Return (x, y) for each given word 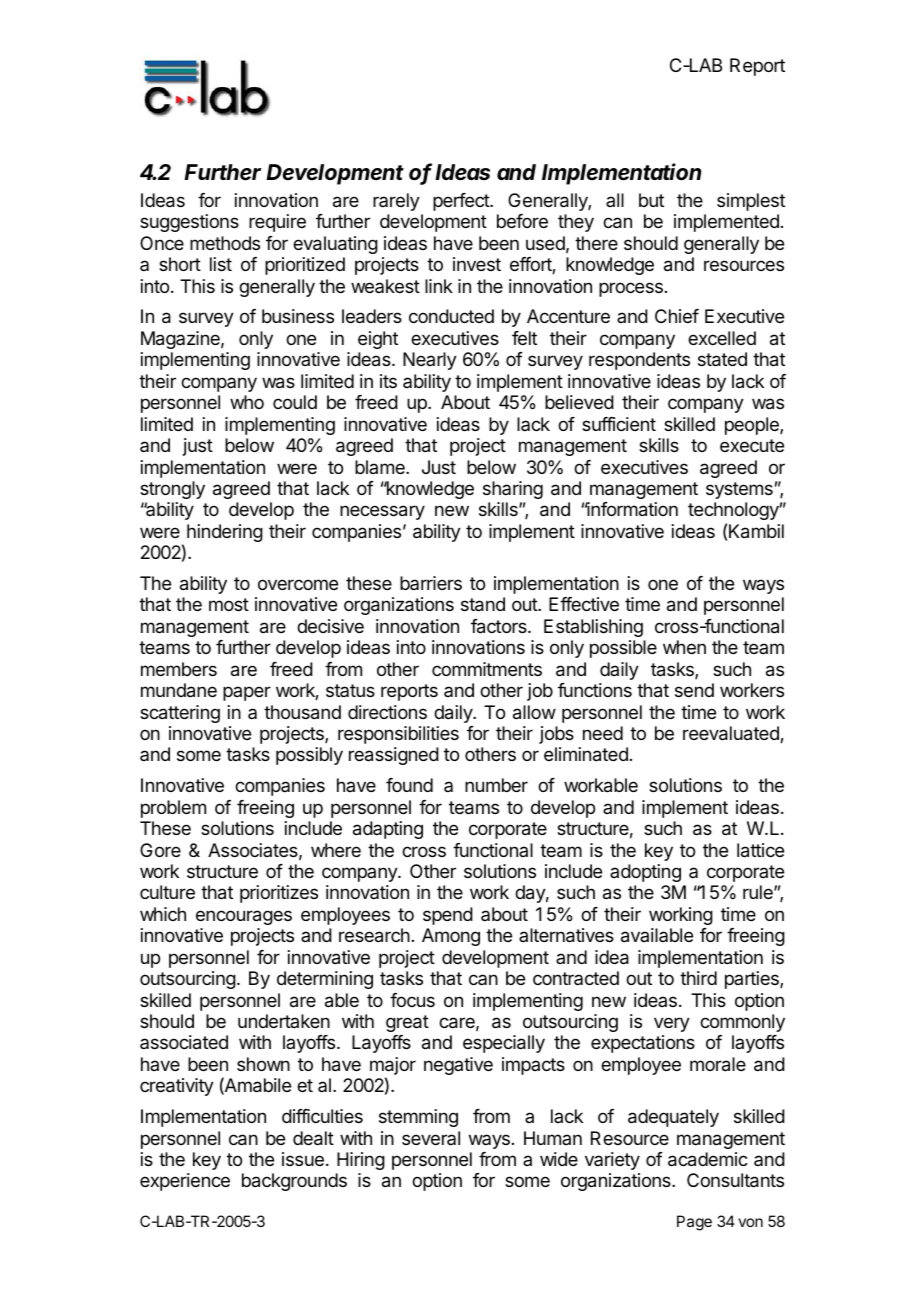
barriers (431, 583)
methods (225, 243)
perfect (462, 202)
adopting (645, 873)
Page (694, 1223)
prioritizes (279, 894)
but (651, 200)
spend (448, 916)
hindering (225, 533)
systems (739, 490)
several (431, 1138)
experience (185, 1182)
